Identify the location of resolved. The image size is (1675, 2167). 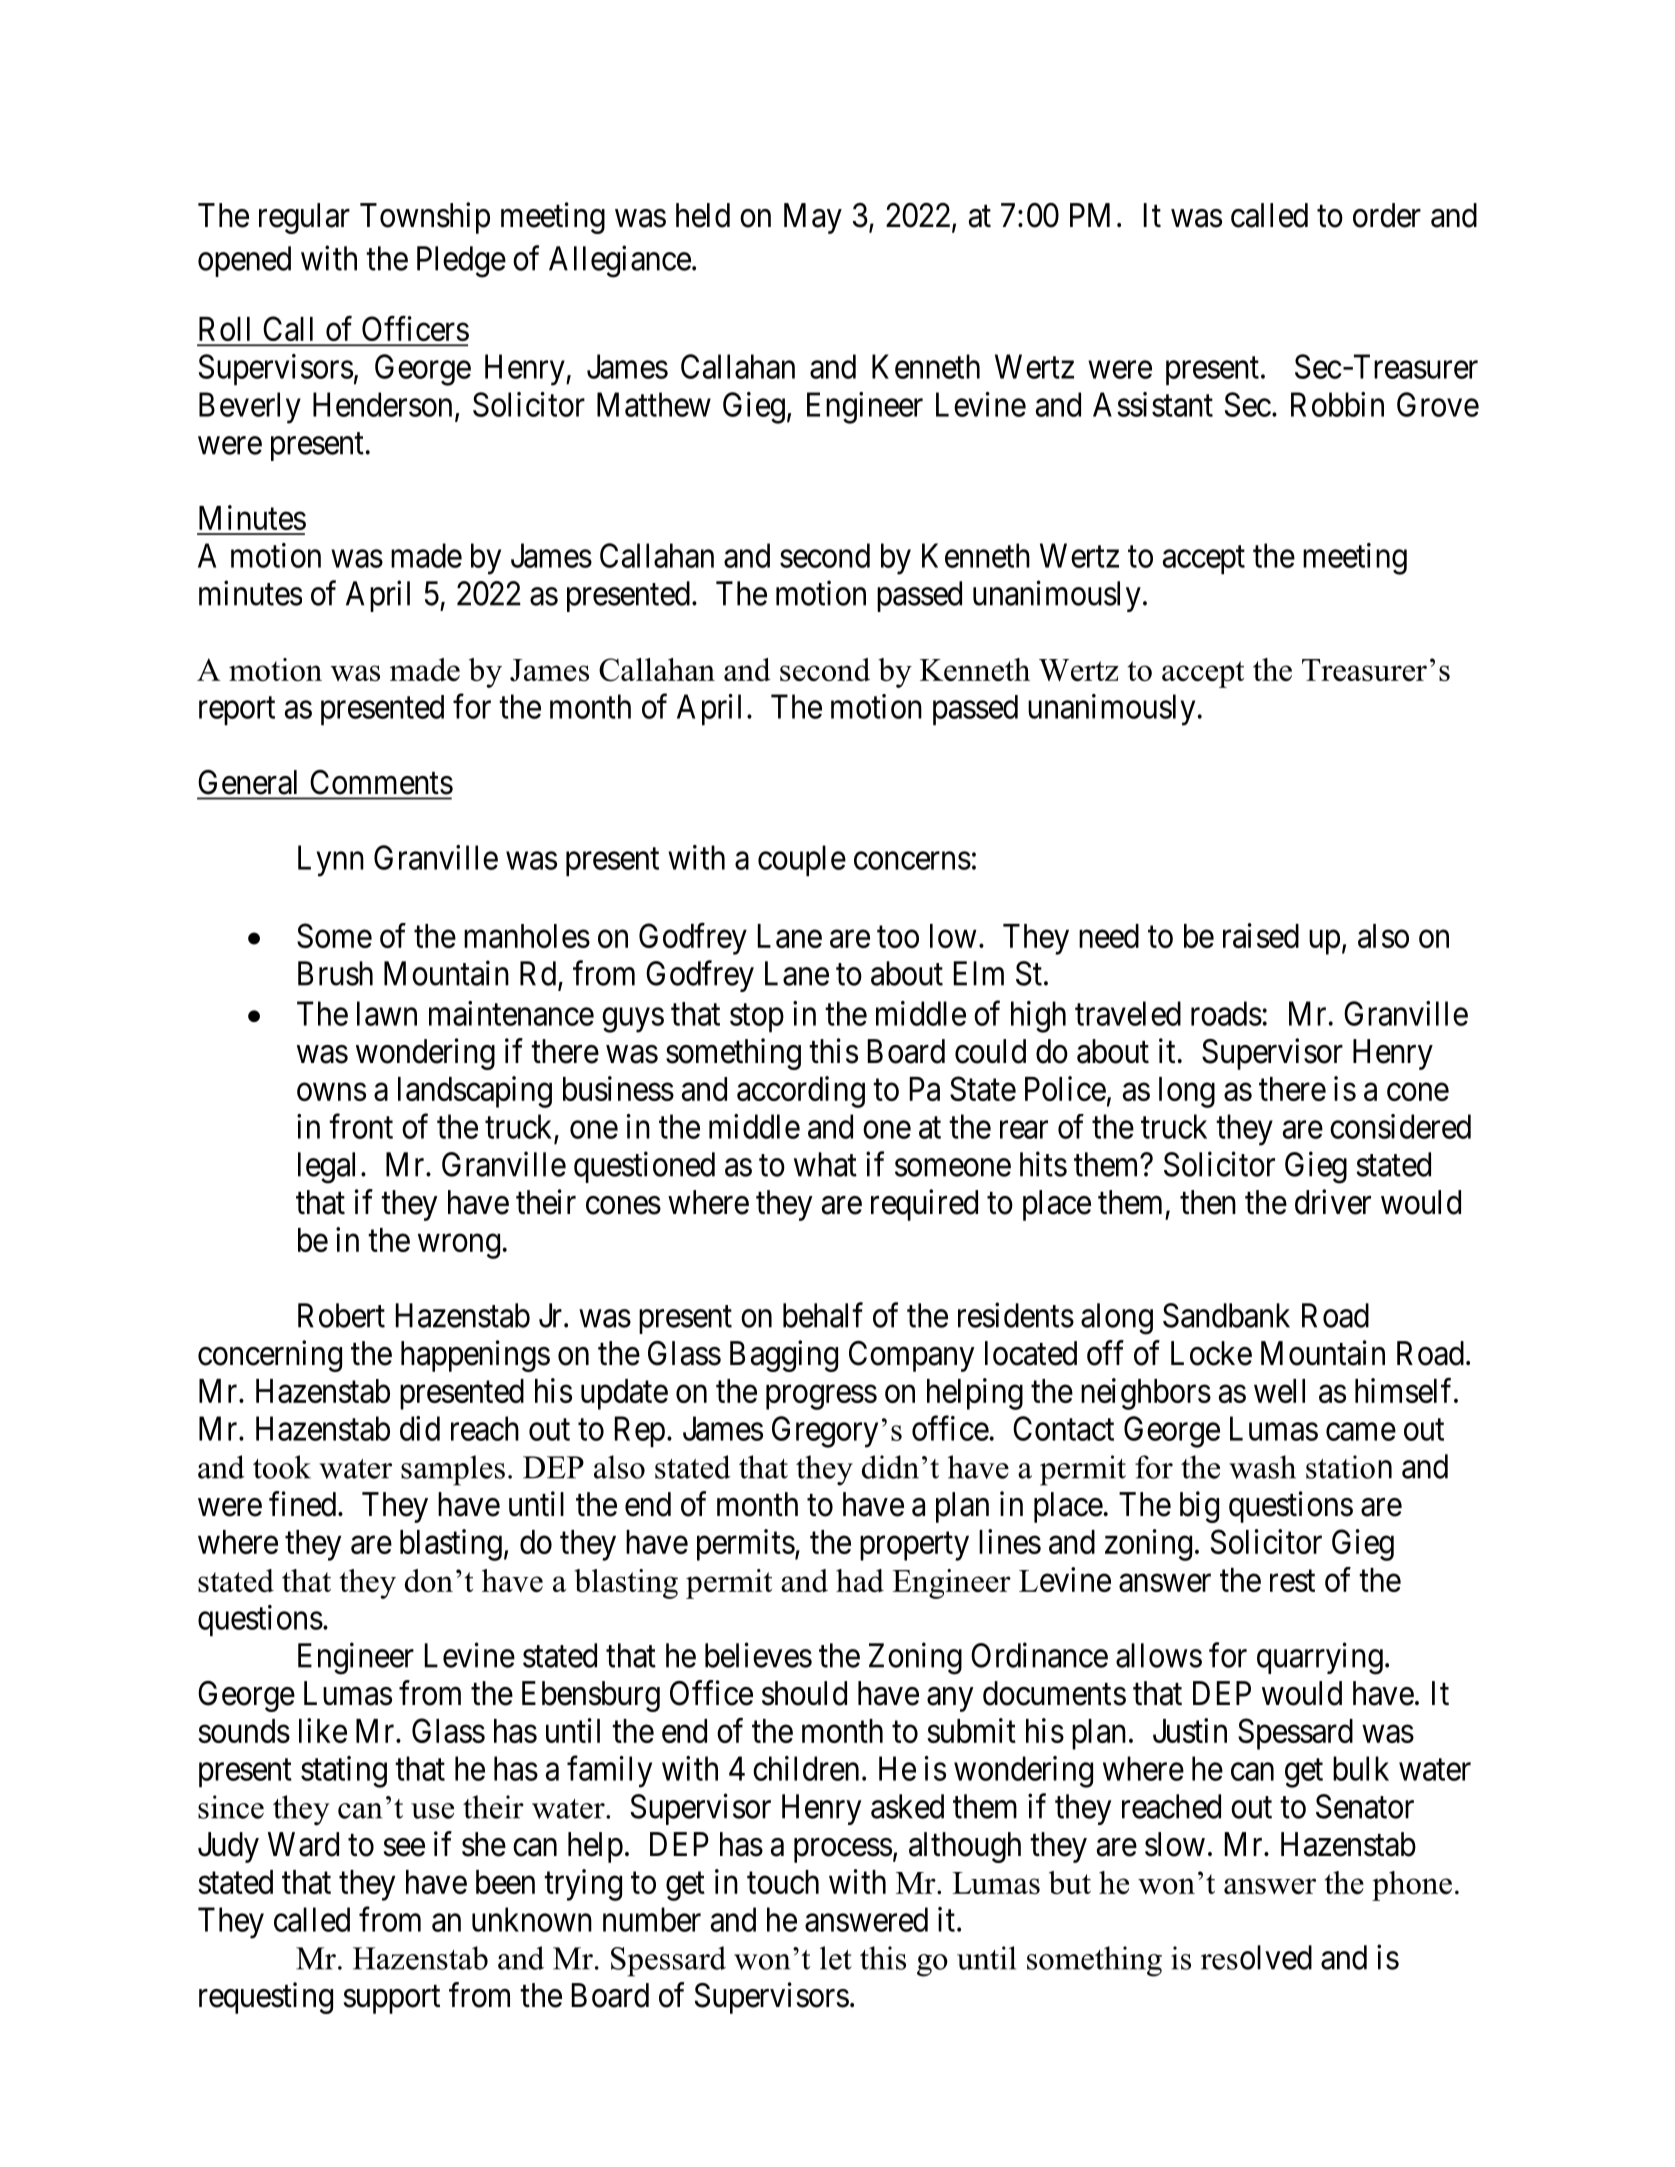
(1256, 1957).
